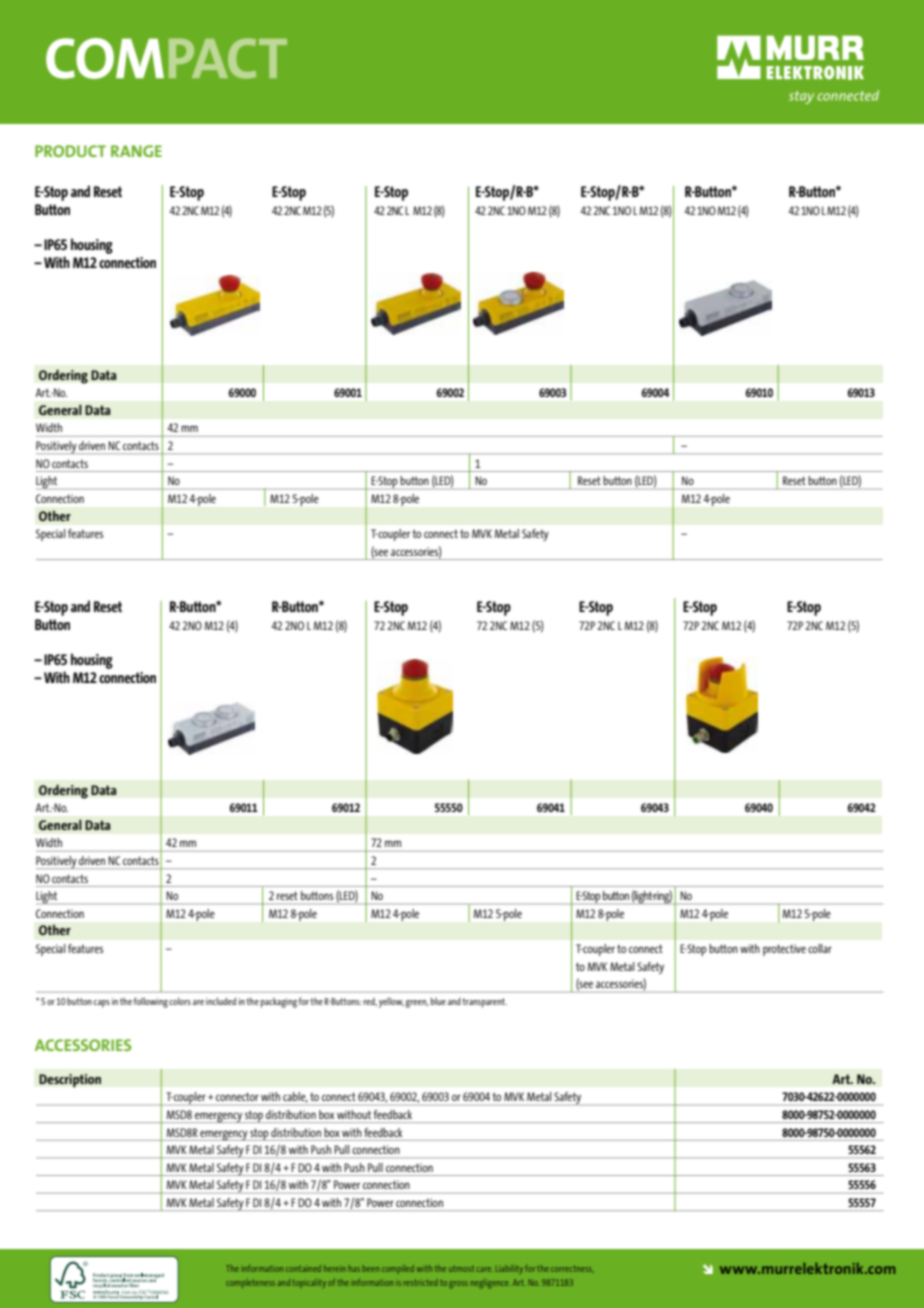 This page has height=1308, width=924. I want to click on completeness, so click(250, 1283).
